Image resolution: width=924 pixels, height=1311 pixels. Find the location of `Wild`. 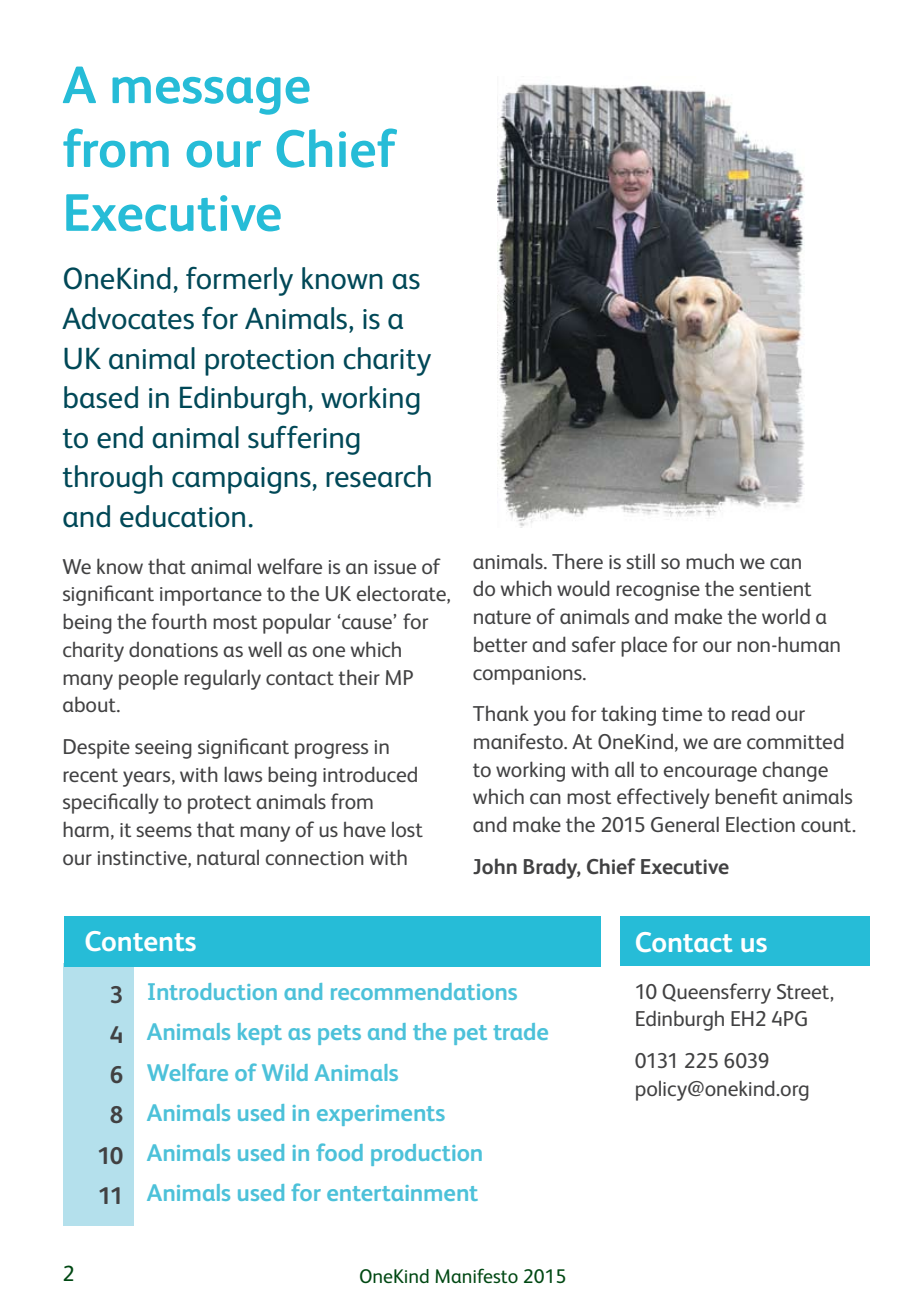

Wild is located at coordinates (285, 1072).
